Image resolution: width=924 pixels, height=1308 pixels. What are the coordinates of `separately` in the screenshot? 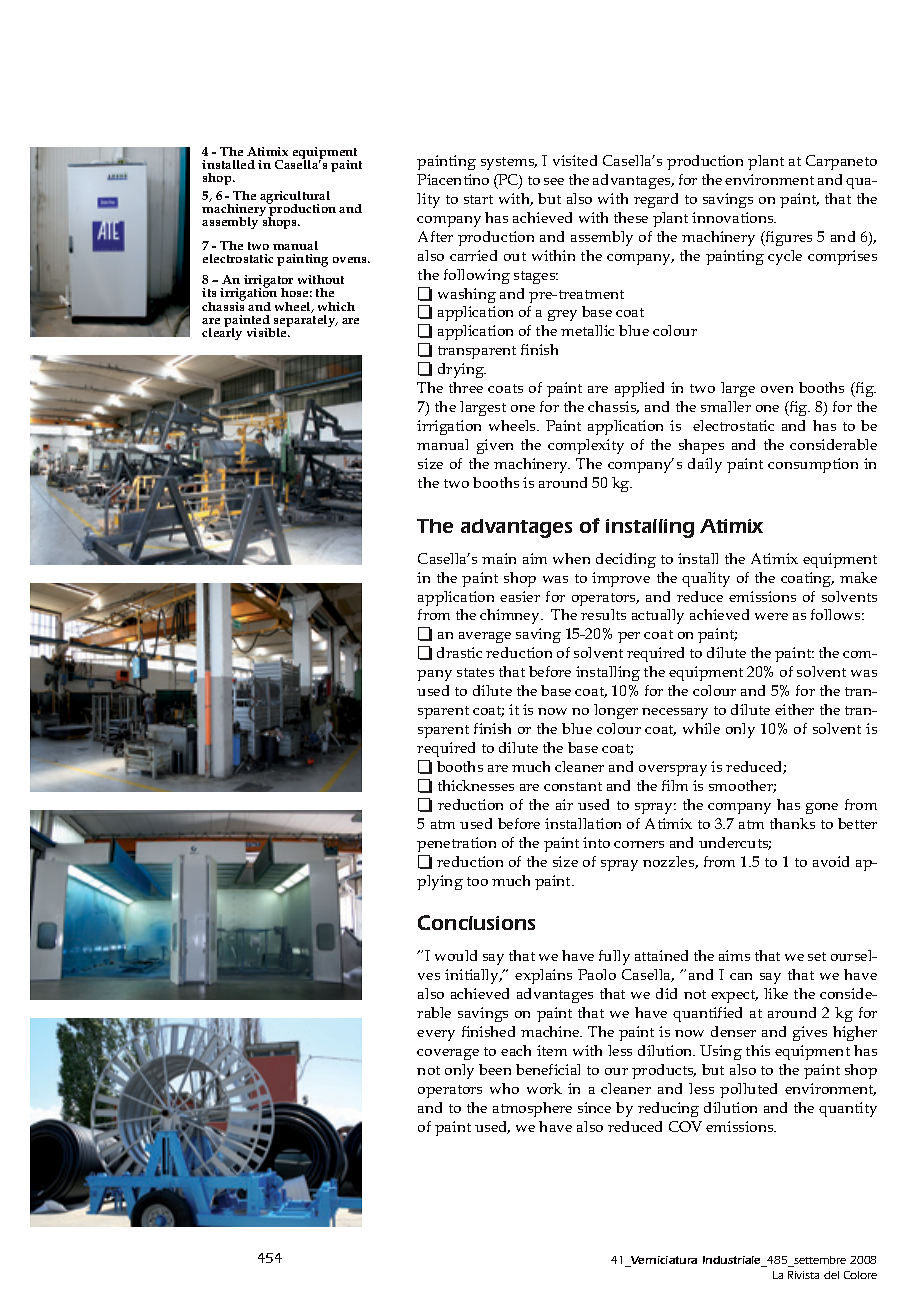 It's located at (306, 321).
